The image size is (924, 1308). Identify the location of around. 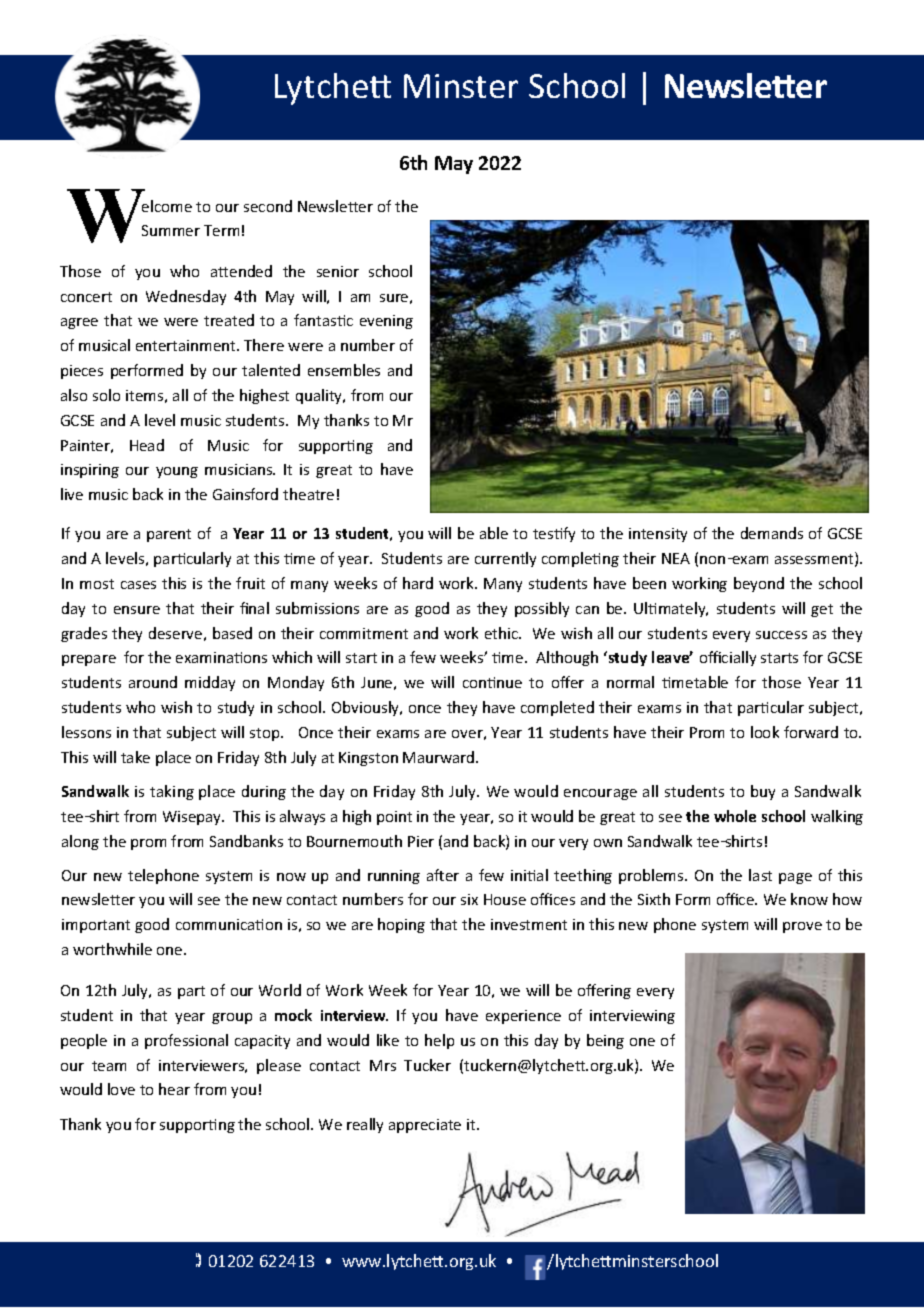
(153, 682).
